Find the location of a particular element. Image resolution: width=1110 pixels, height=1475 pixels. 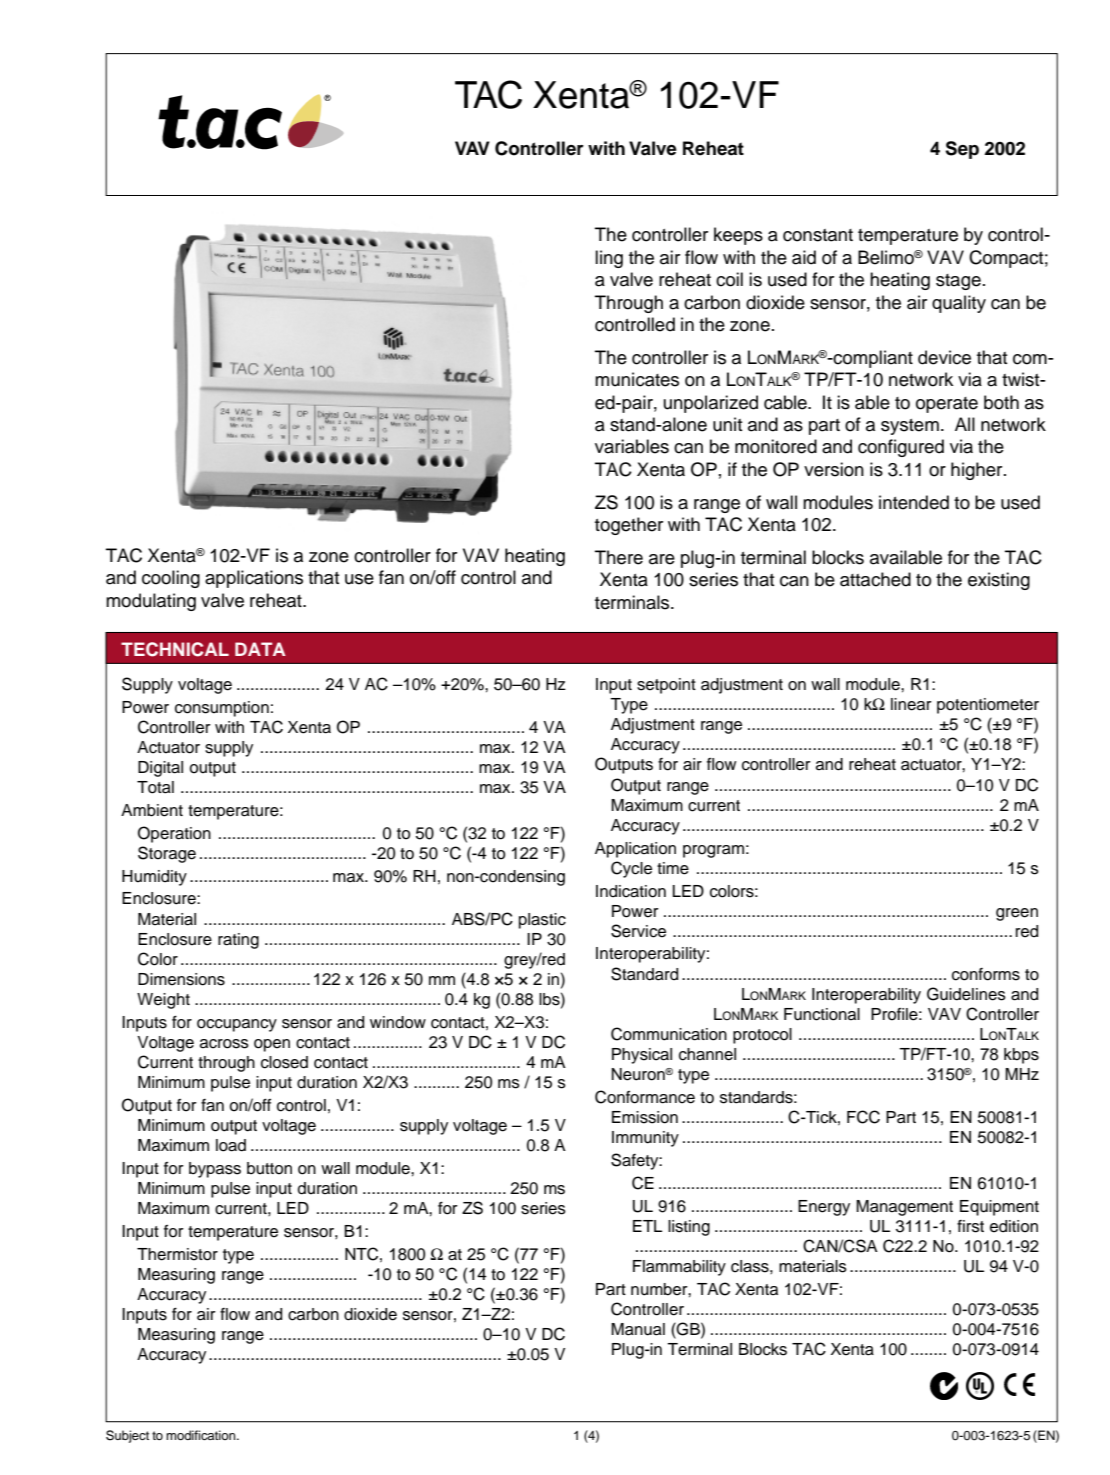

Sep is located at coordinates (962, 150).
